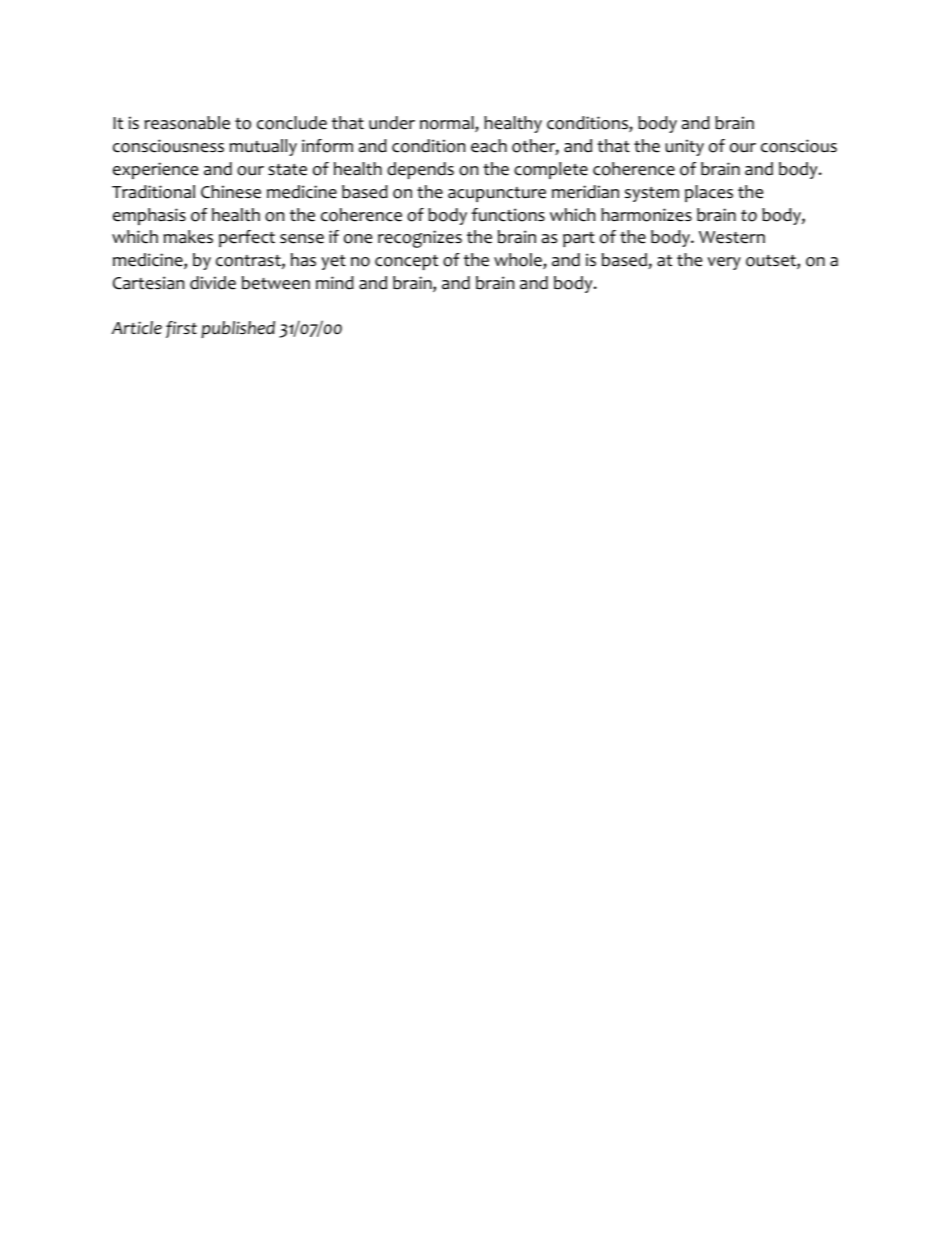 Image resolution: width=952 pixels, height=1233 pixels. What do you see at coordinates (238, 329) in the screenshot?
I see `published` at bounding box center [238, 329].
